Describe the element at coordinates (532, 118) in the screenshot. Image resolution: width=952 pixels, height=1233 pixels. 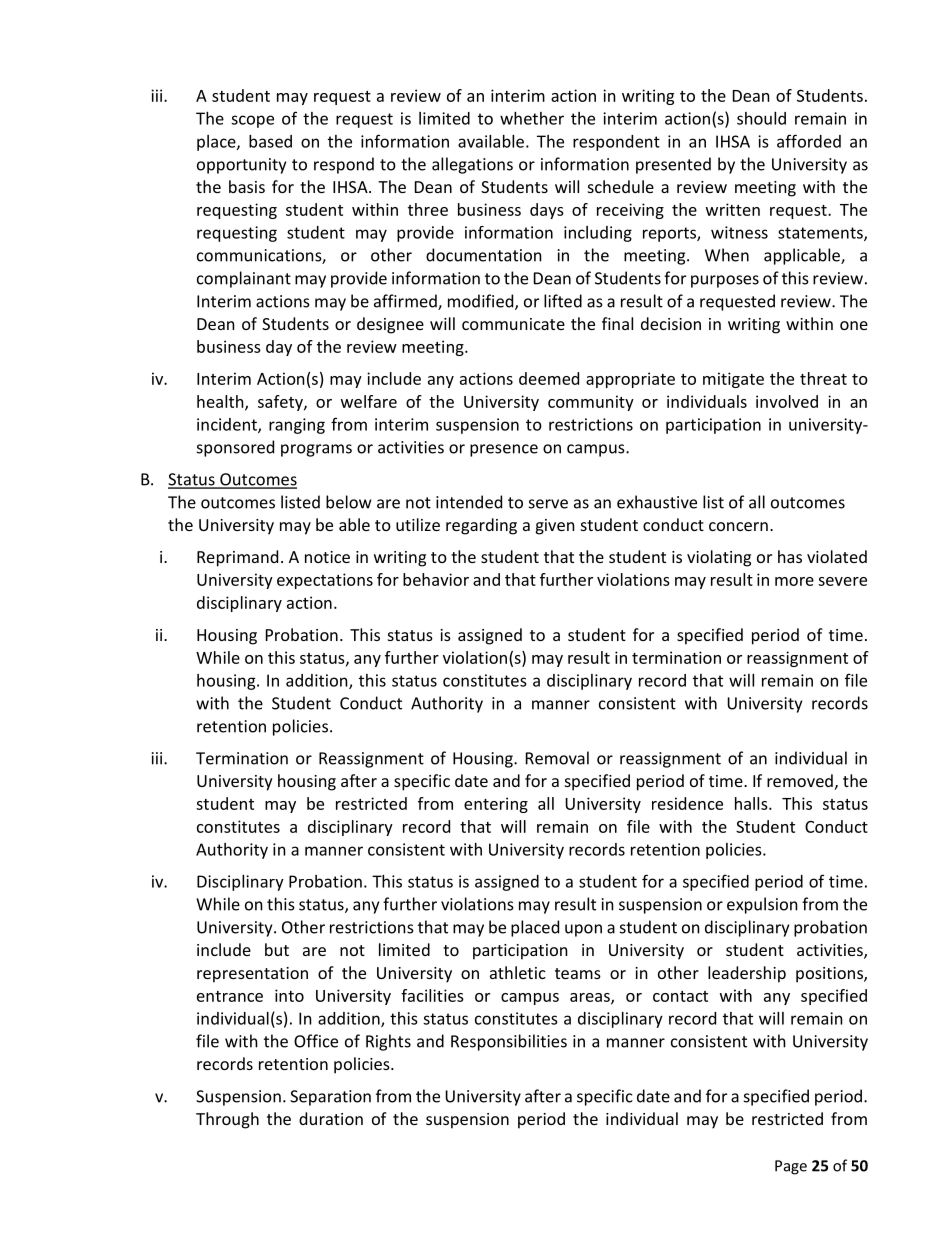
I see `whether` at that location.
